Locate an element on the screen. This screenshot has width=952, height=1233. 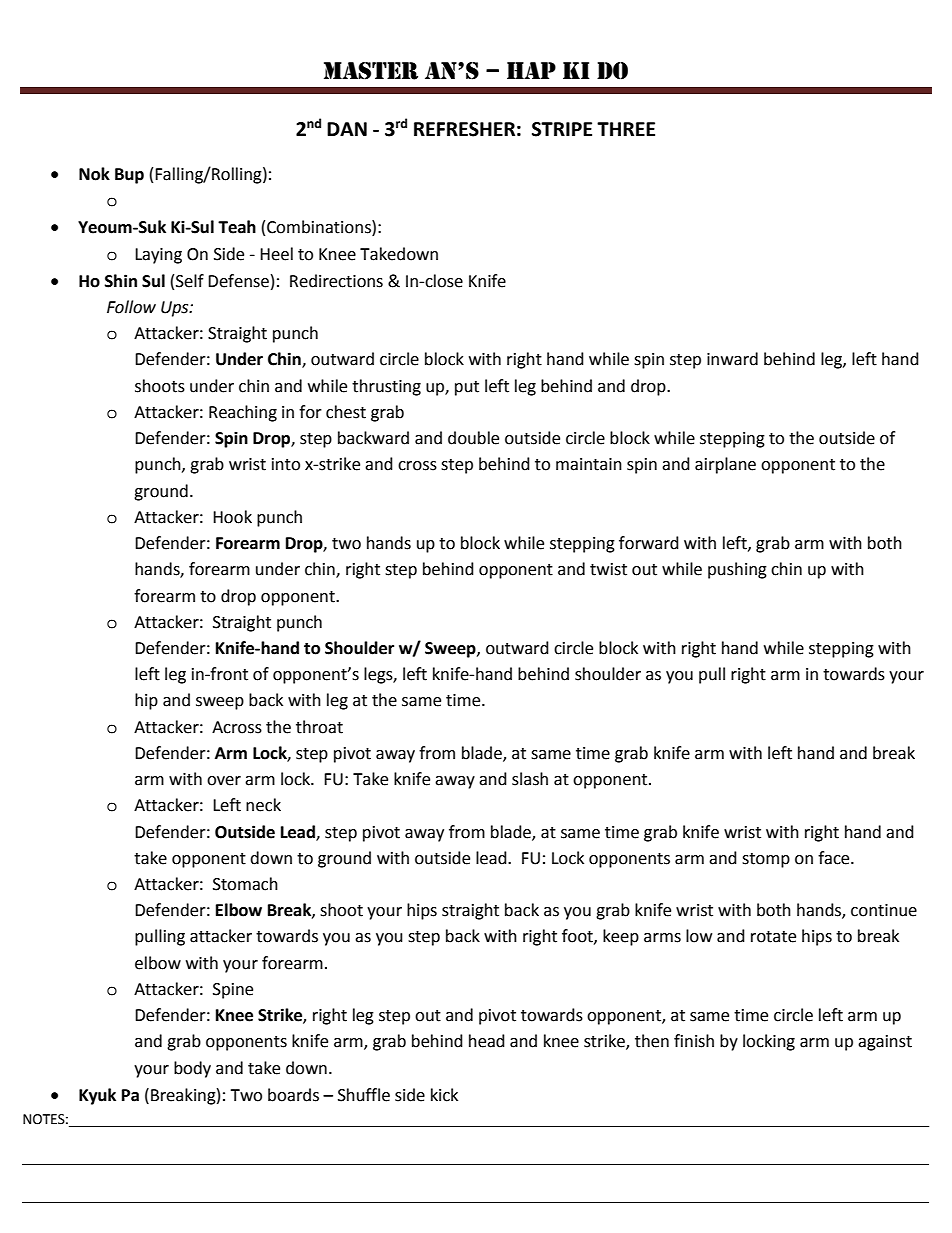
against is located at coordinates (885, 1043).
